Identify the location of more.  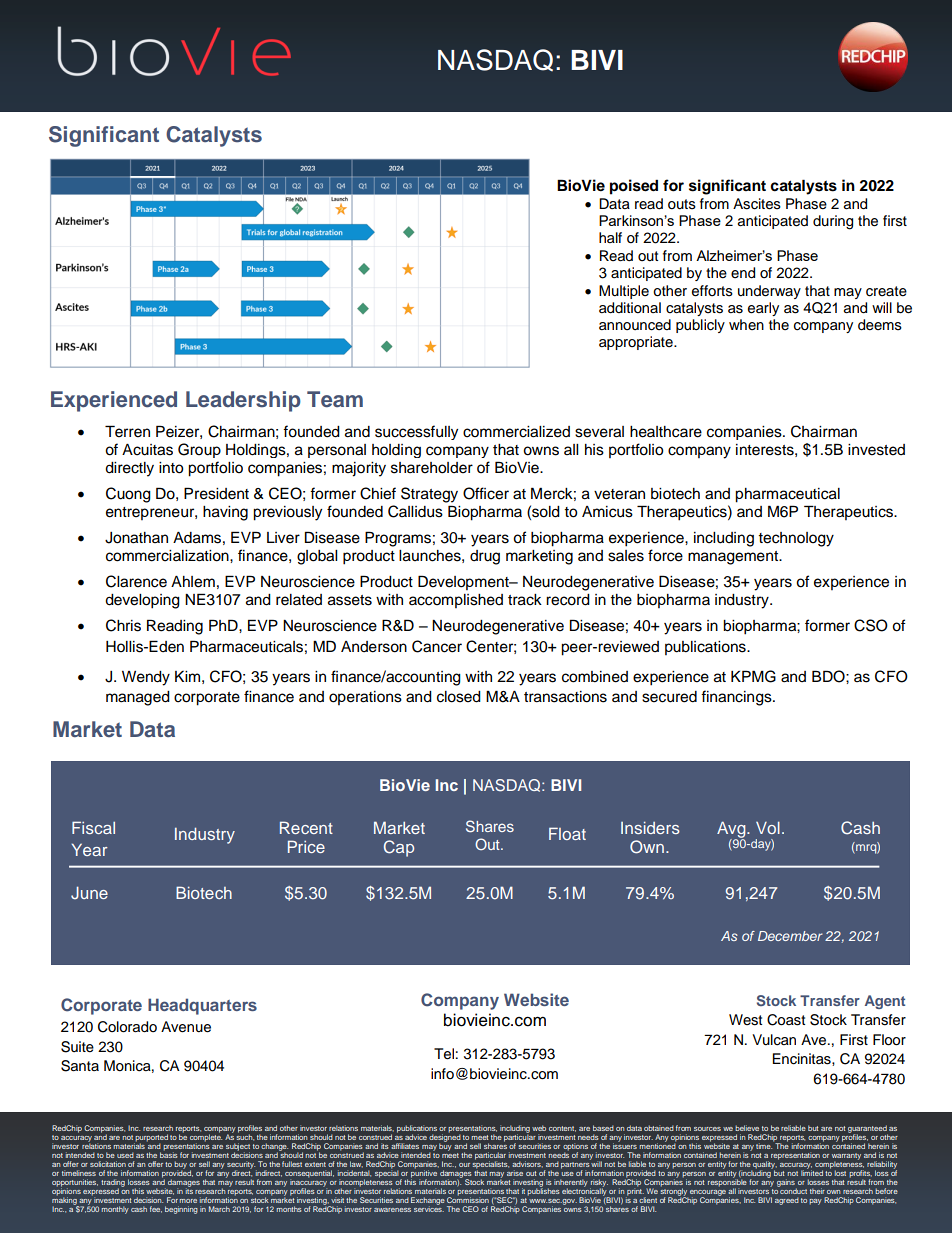
(188, 1201).
